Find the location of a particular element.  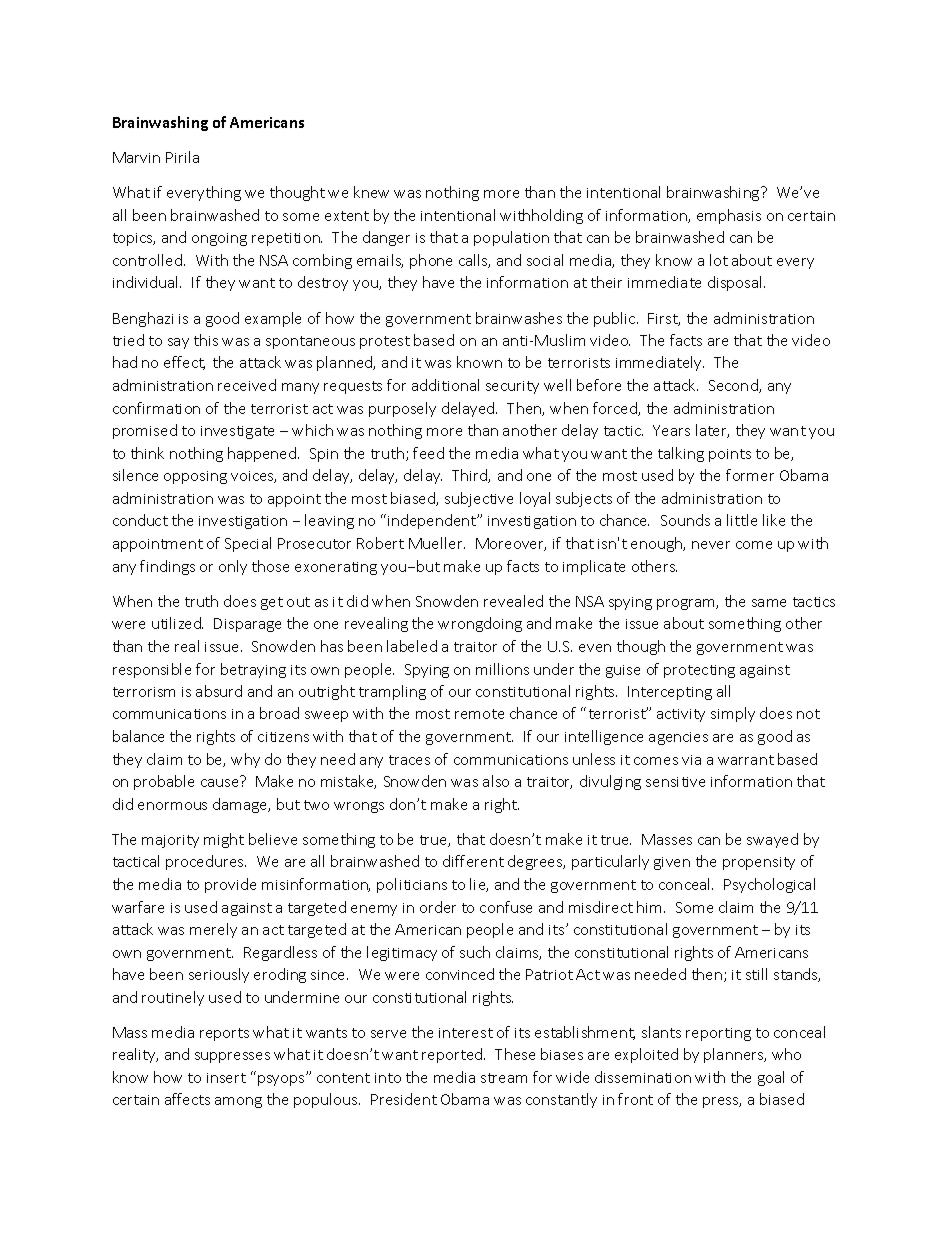

opposing is located at coordinates (195, 477).
